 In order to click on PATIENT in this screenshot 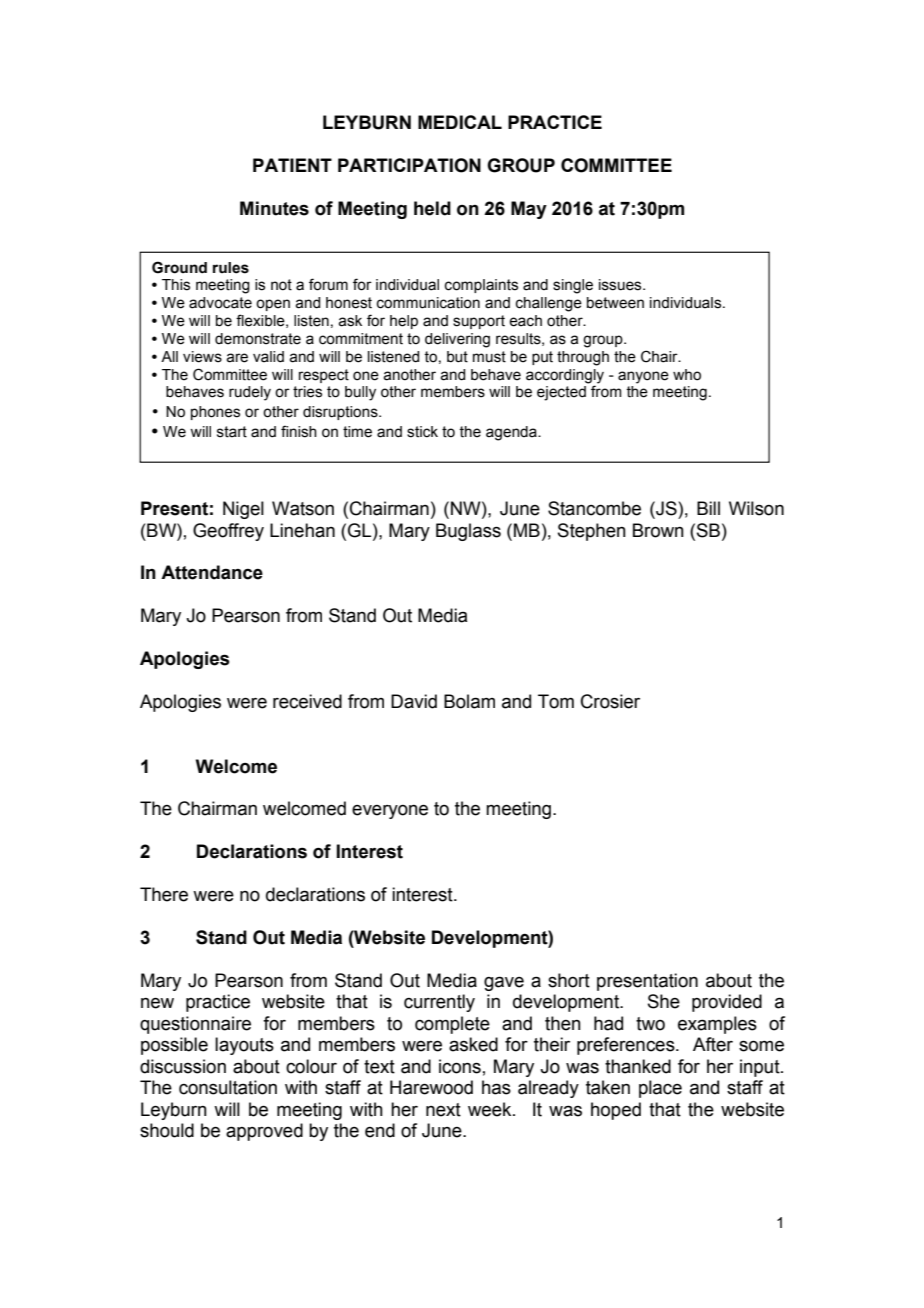, I will do `click(292, 165)`.
